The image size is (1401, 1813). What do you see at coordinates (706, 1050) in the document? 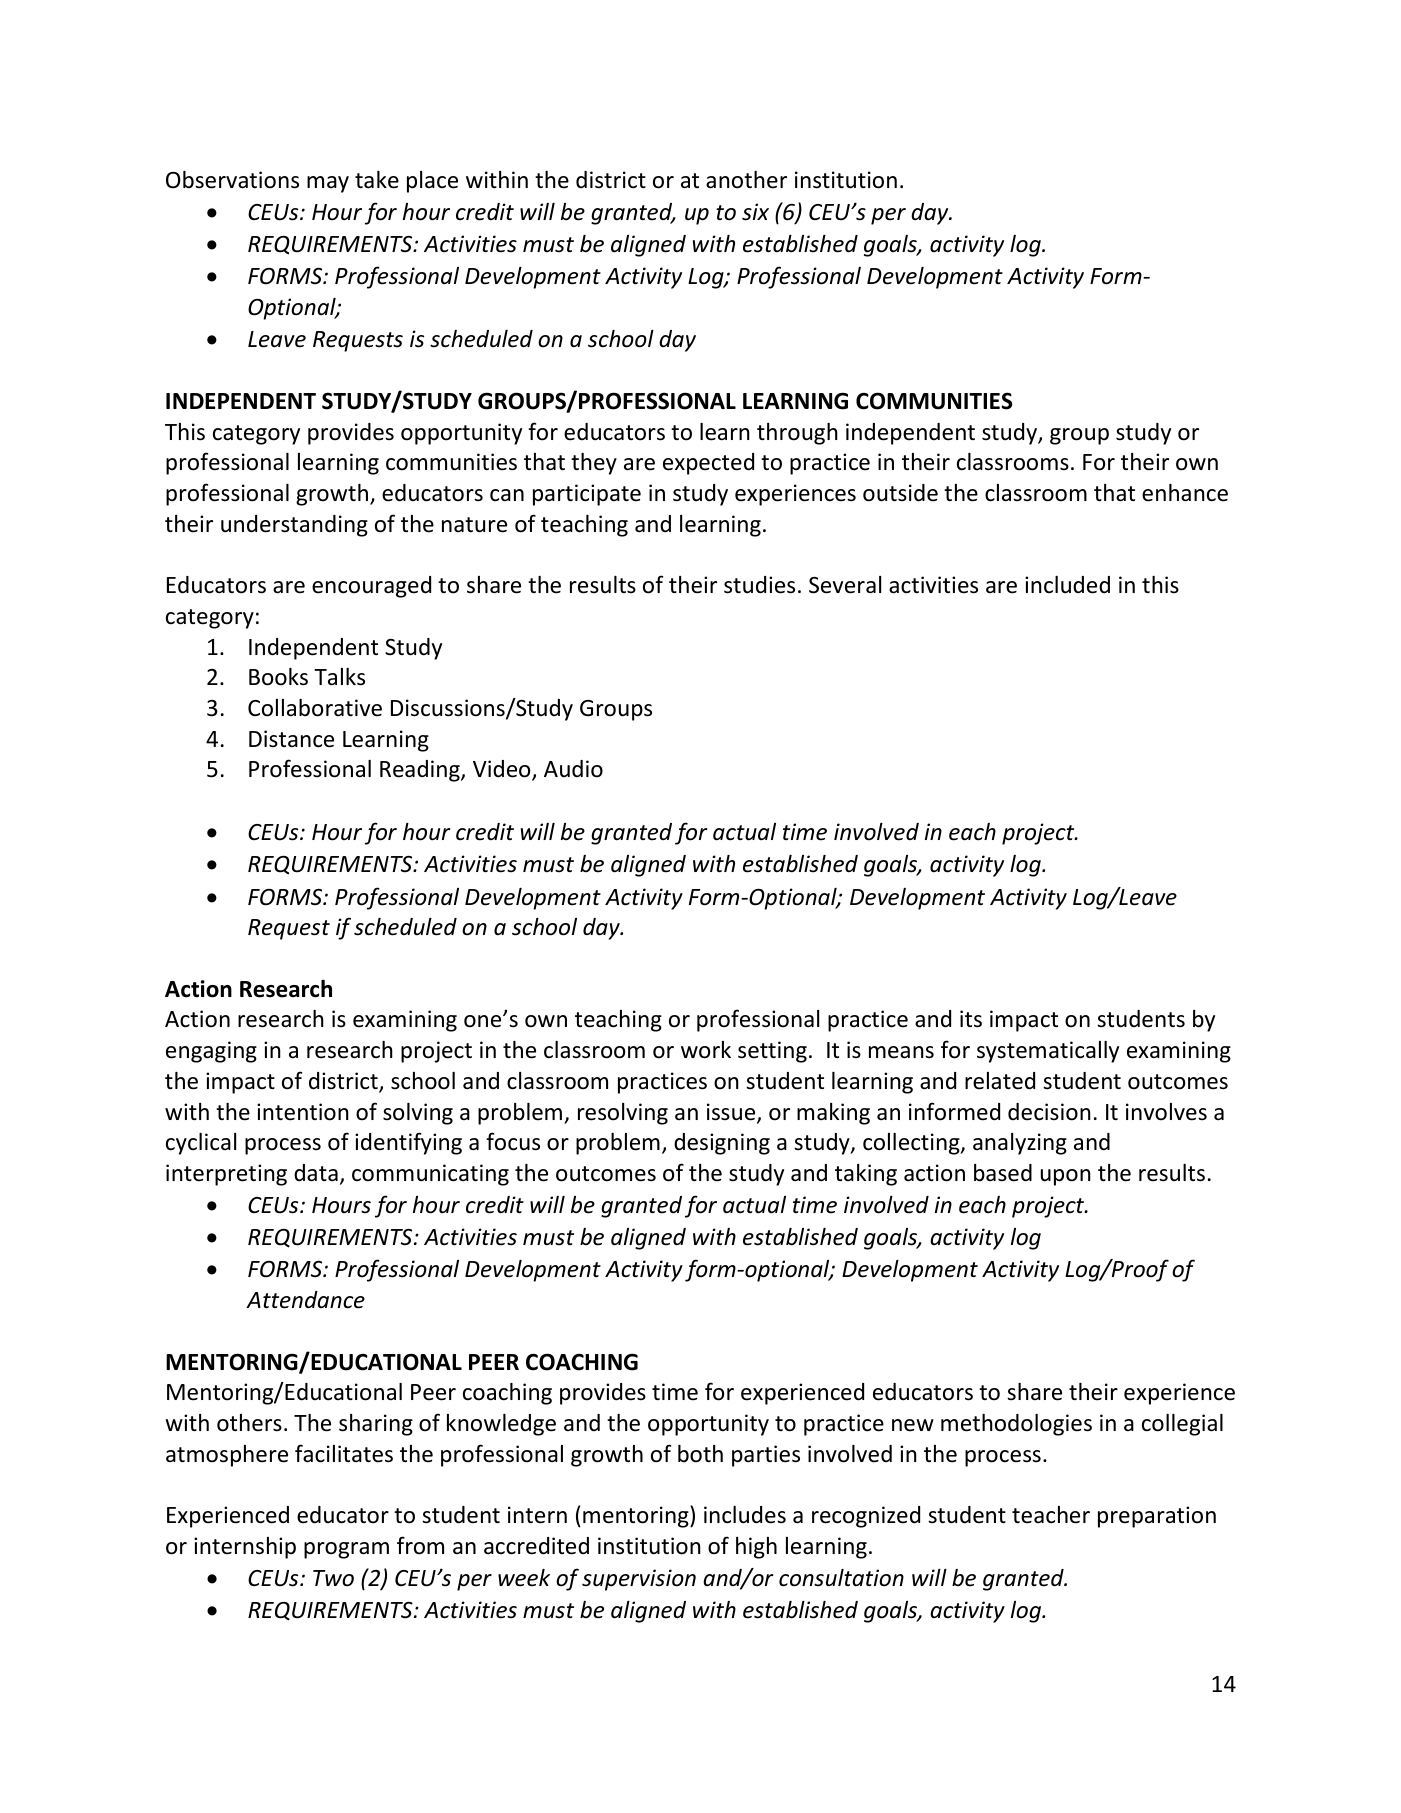
I see `work` at bounding box center [706, 1050].
